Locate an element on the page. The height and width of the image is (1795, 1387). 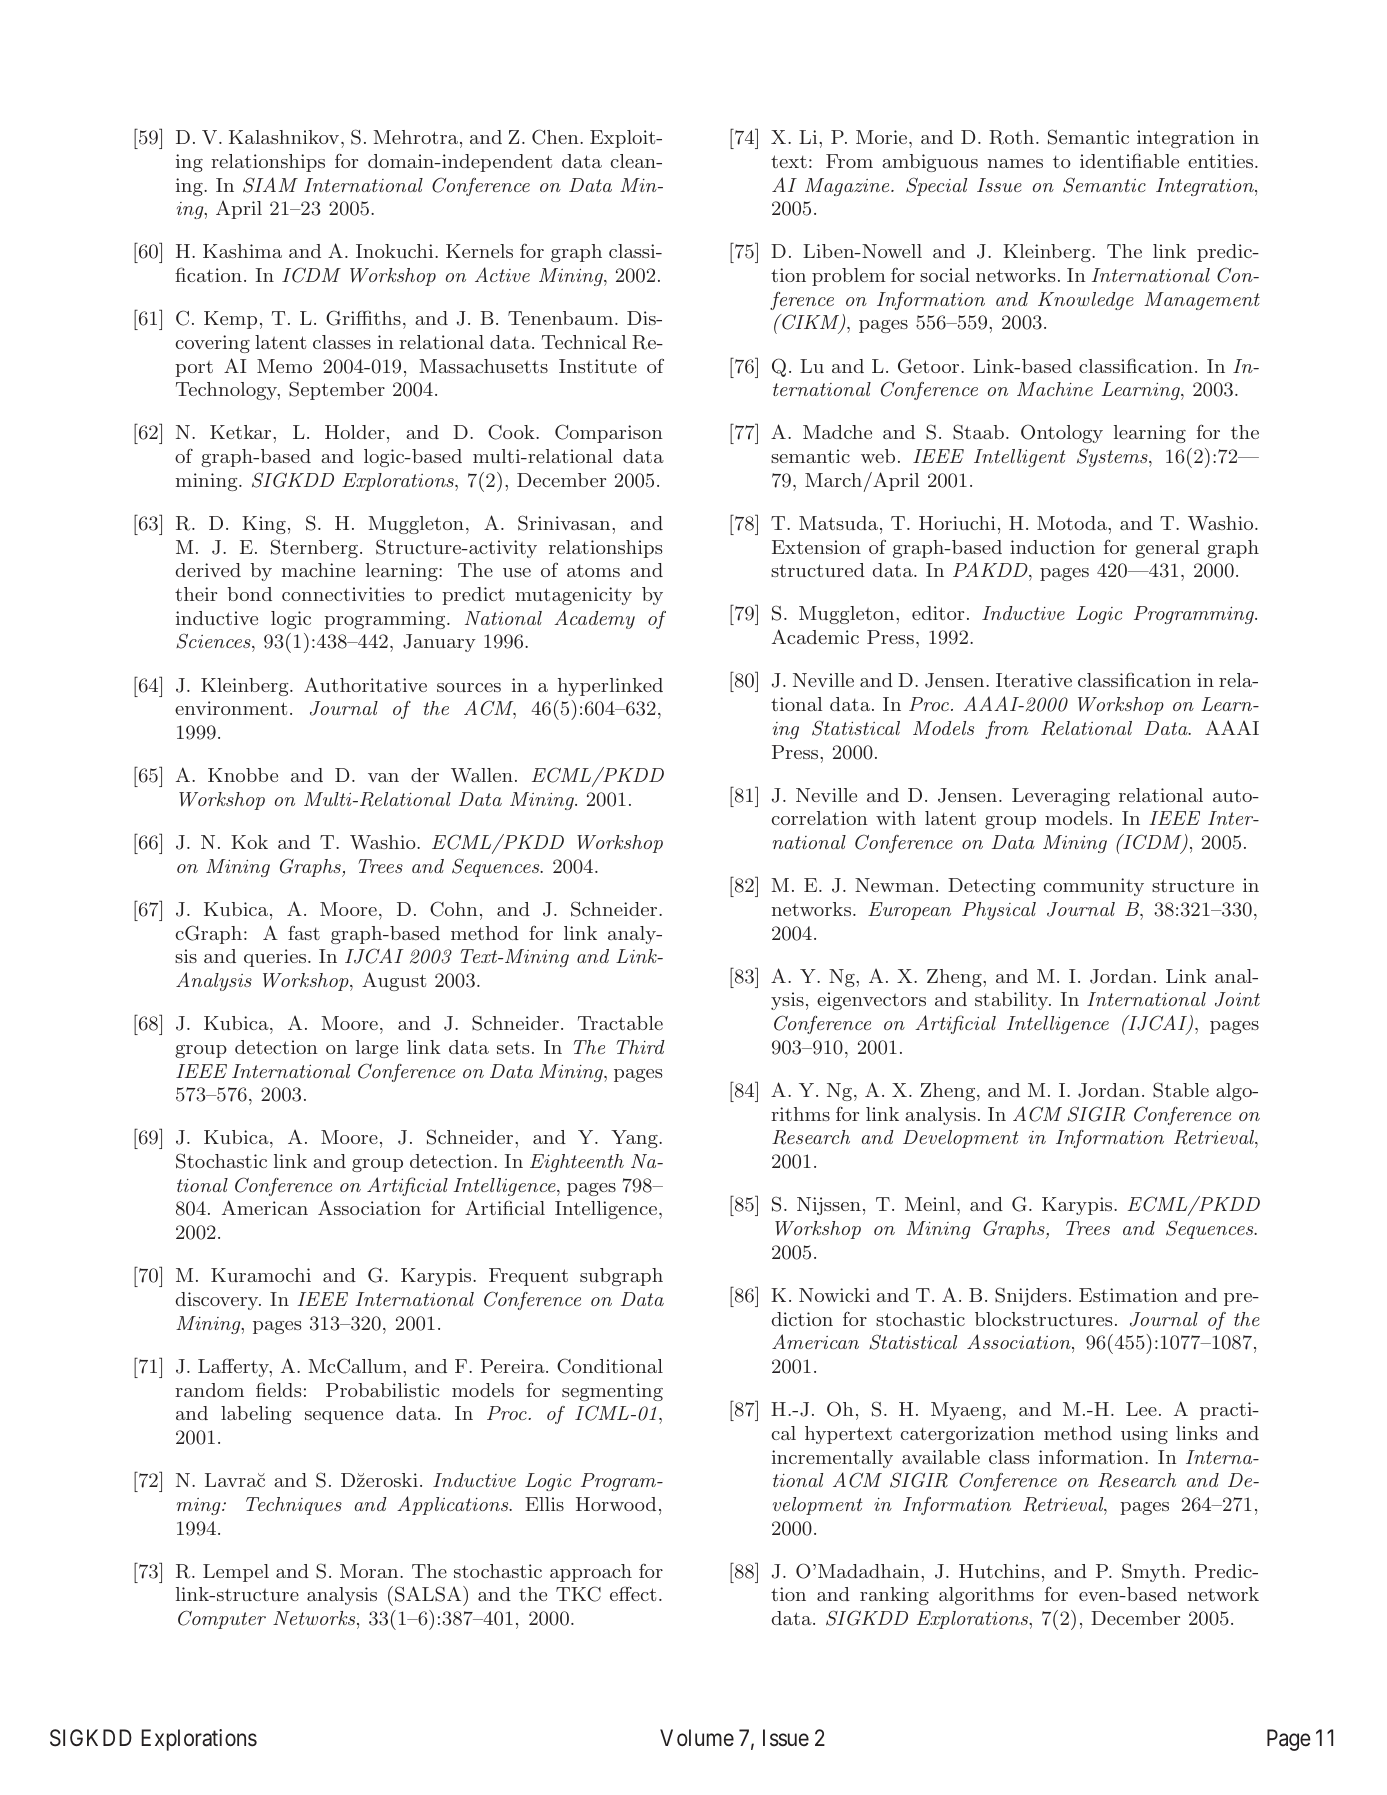
Comparison is located at coordinates (609, 433).
